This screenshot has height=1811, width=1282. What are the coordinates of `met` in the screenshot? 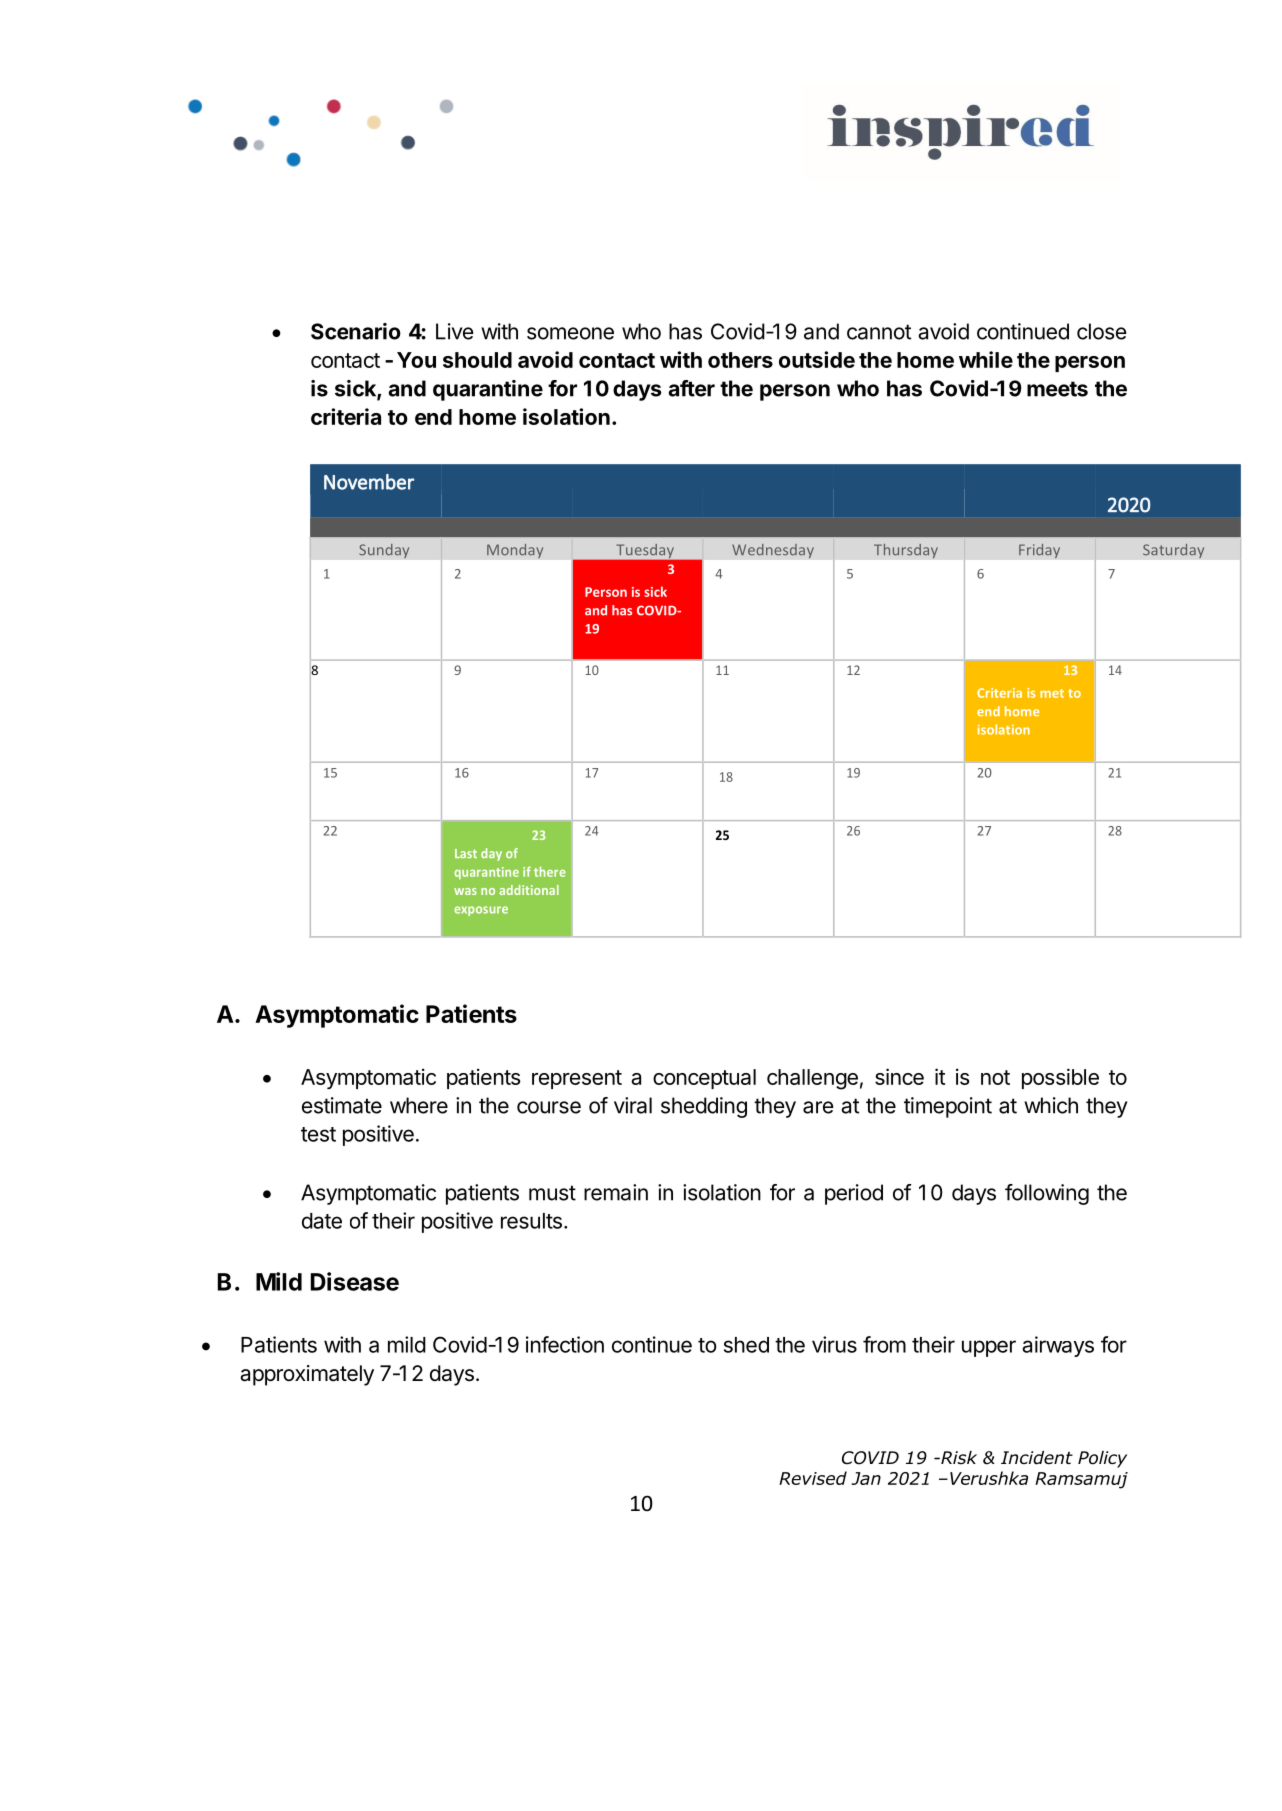 It's located at (1052, 693).
